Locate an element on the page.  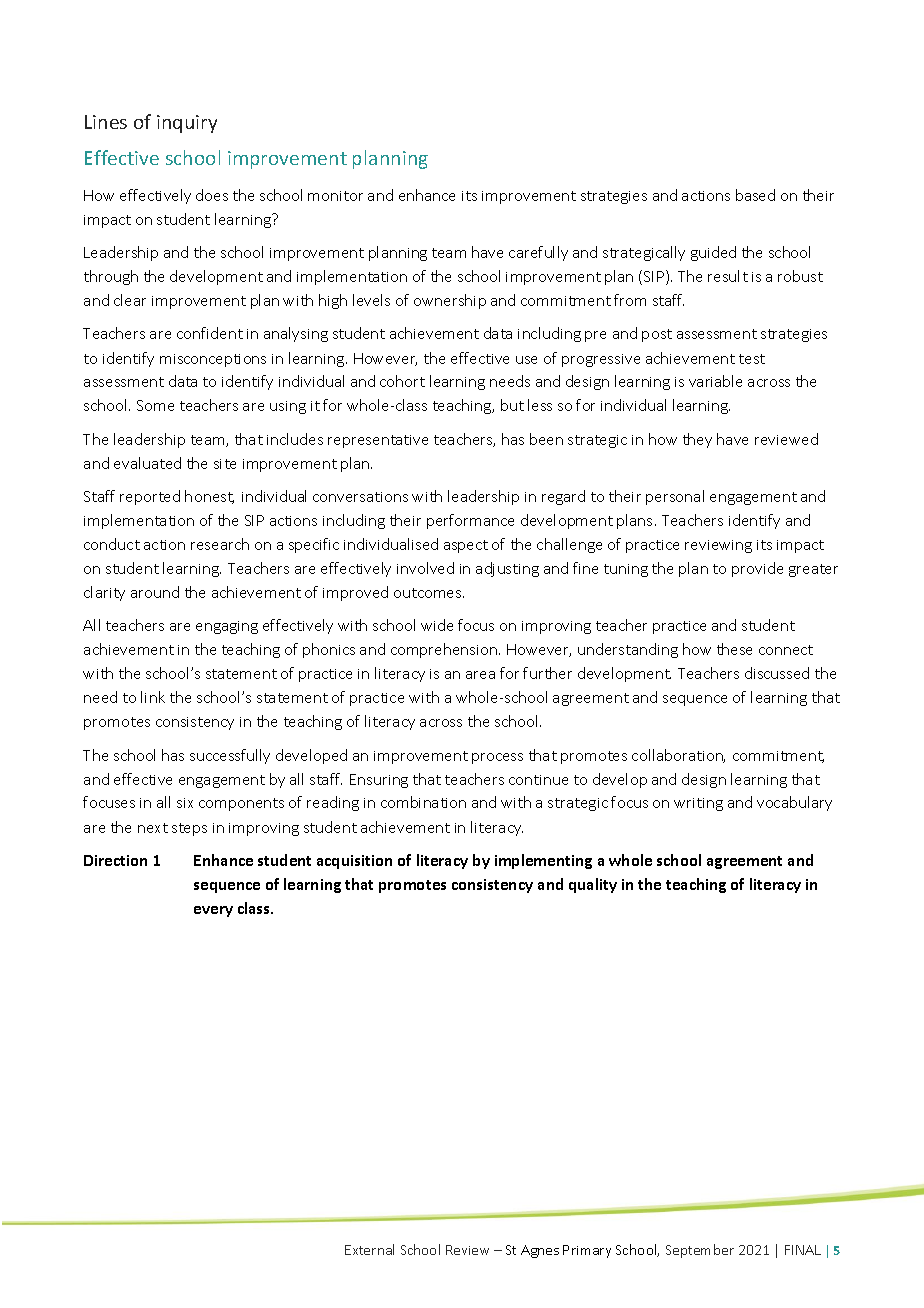
based is located at coordinates (755, 195).
